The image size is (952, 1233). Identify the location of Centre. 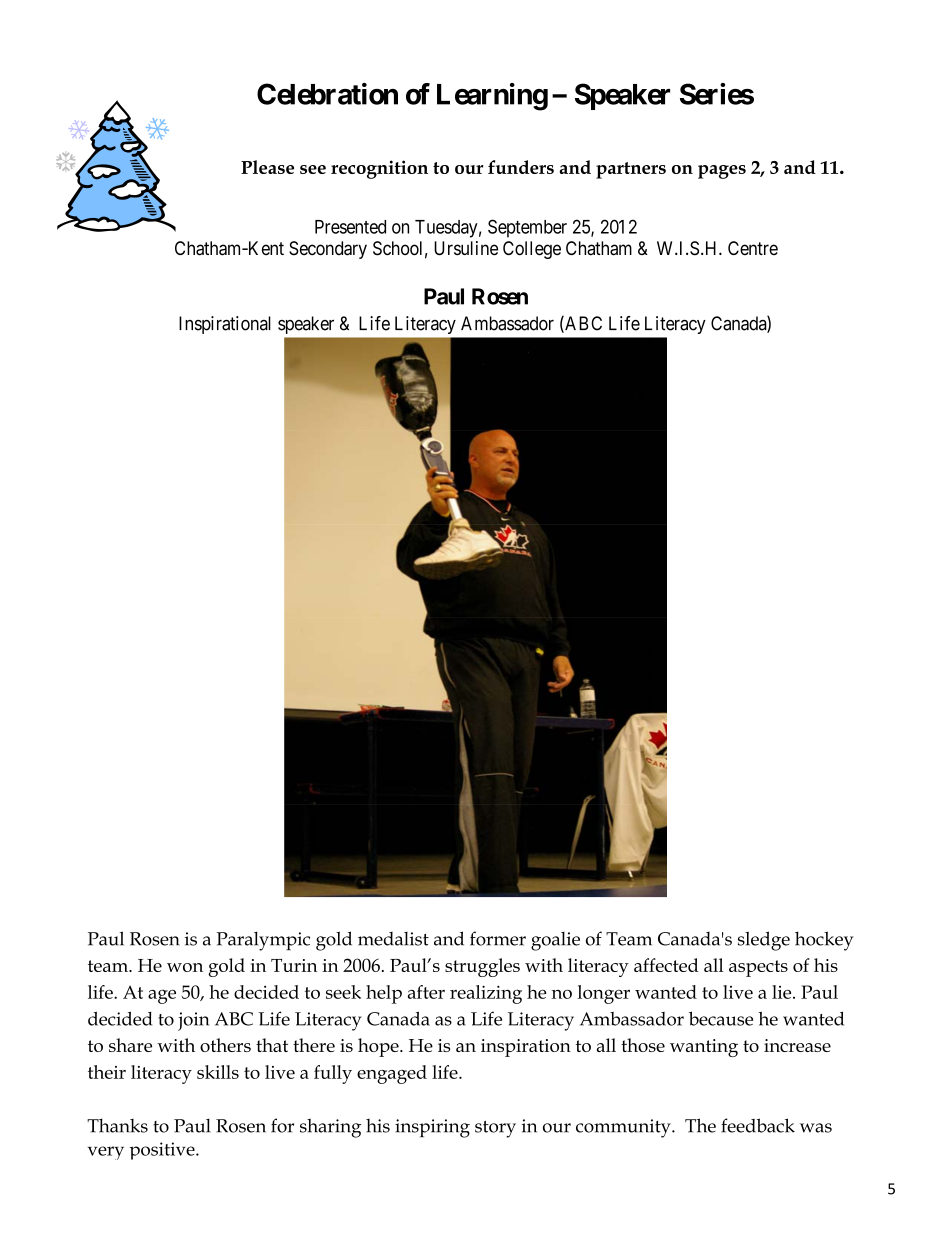
(753, 248).
